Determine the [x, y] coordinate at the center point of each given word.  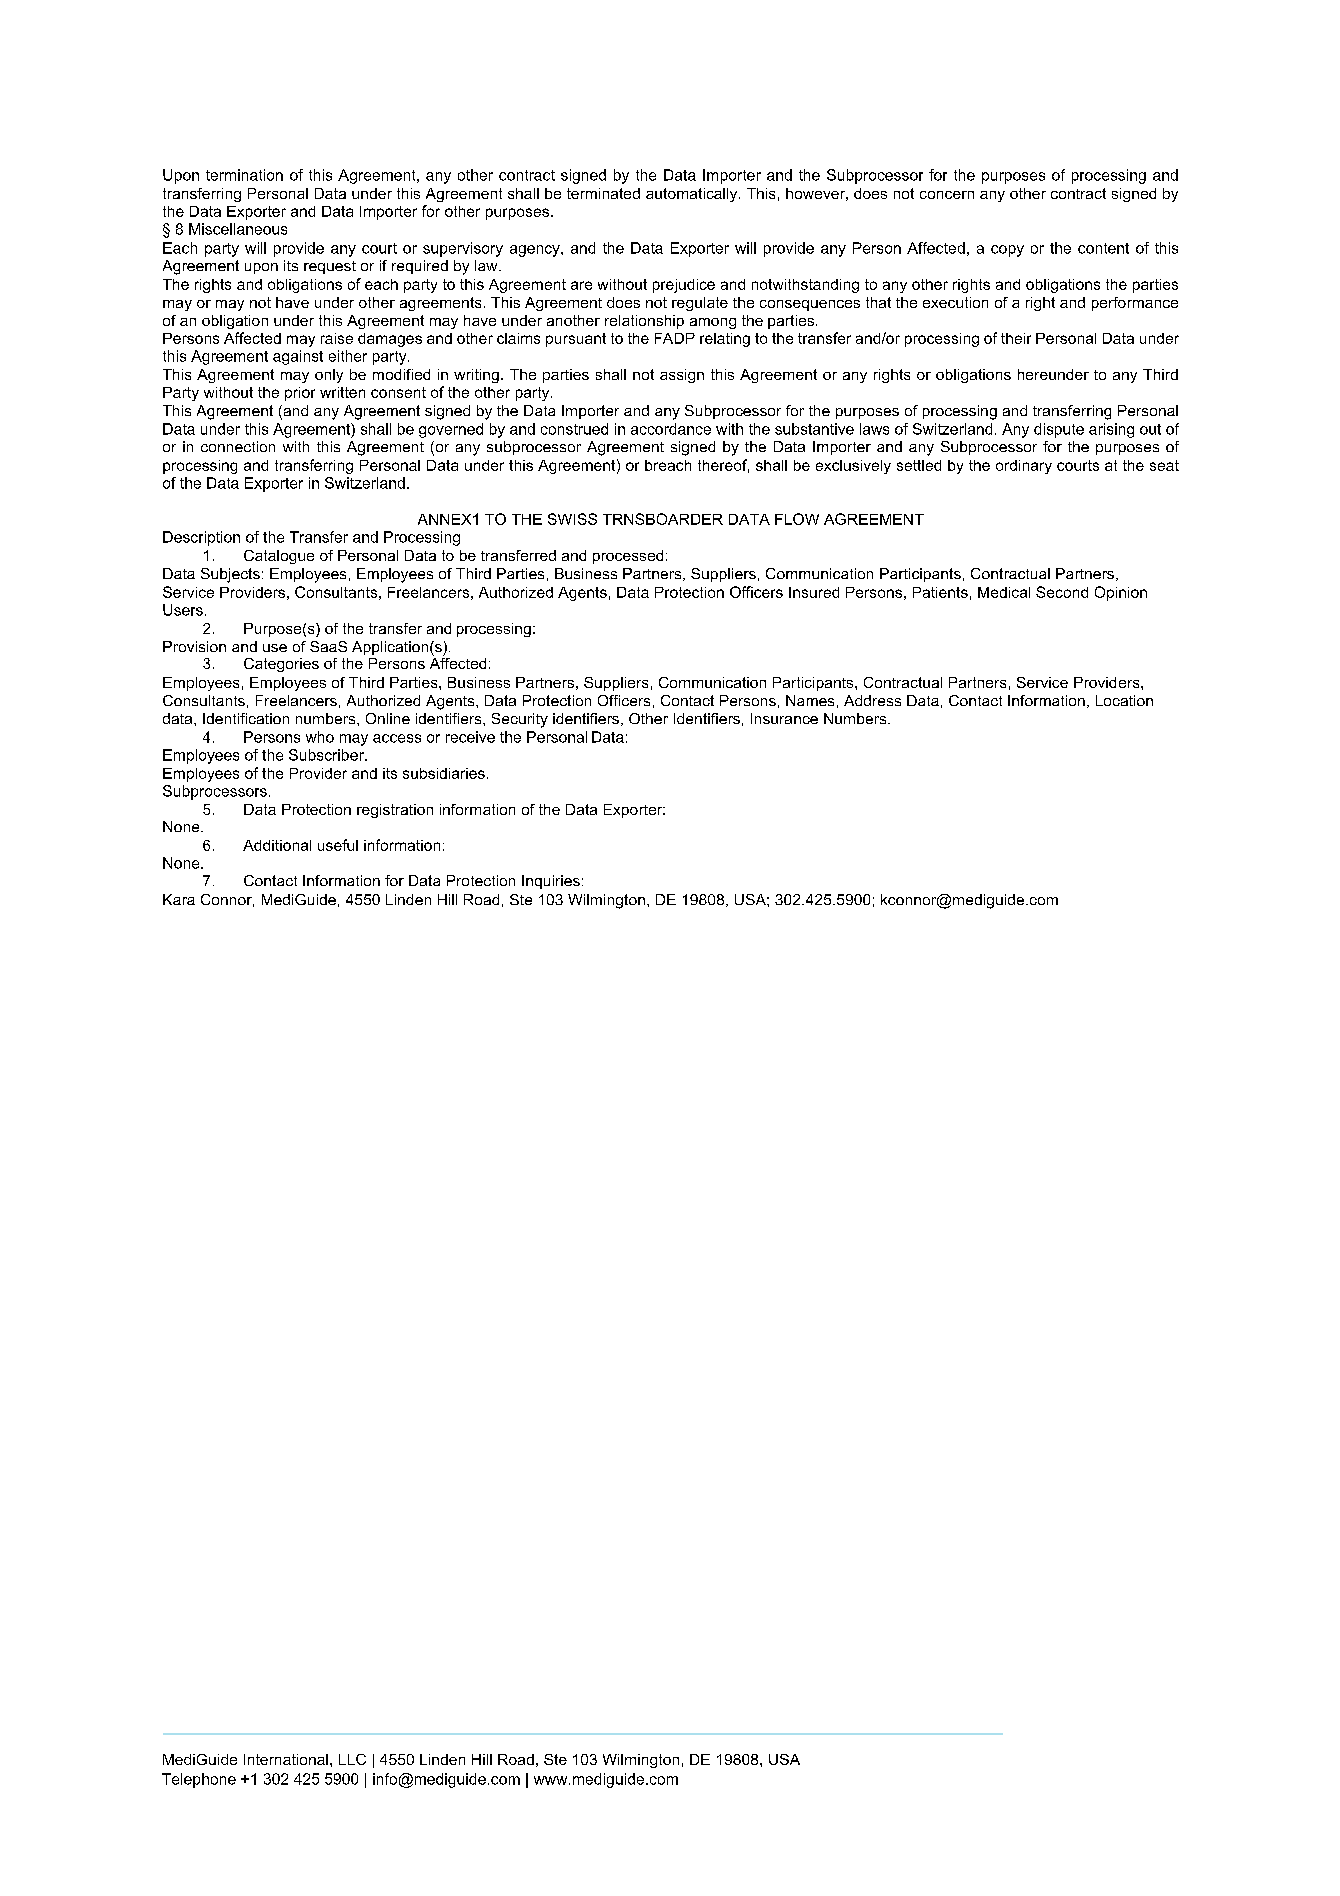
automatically [693, 195]
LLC [352, 1759]
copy [1007, 251]
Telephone [199, 1780]
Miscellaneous [238, 229]
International [286, 1759]
